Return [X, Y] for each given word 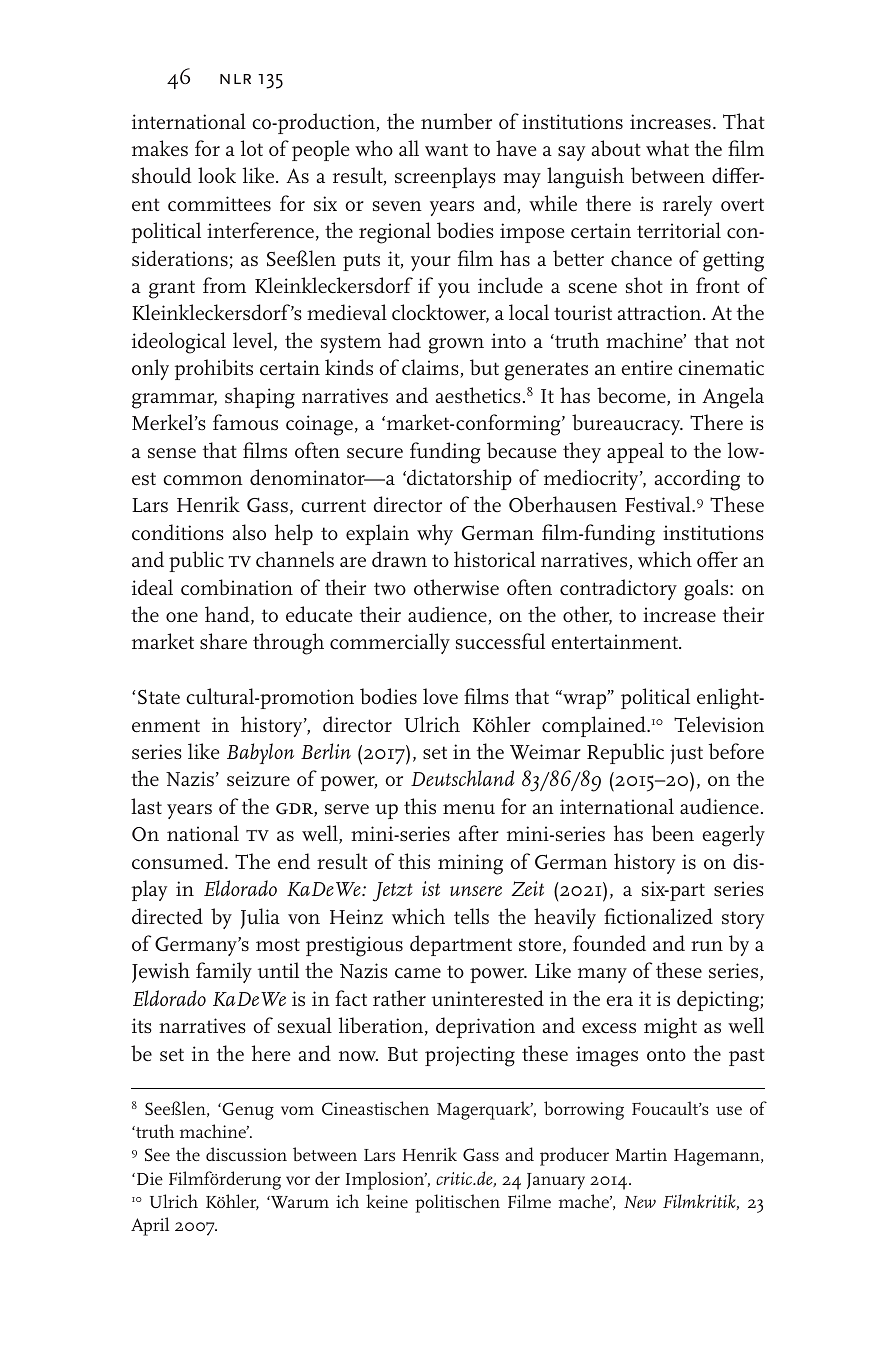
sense [172, 453]
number [456, 121]
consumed [179, 861]
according [697, 480]
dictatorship [458, 479]
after [479, 833]
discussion [246, 1154]
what [667, 148]
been [672, 833]
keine [387, 1201]
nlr [235, 79]
